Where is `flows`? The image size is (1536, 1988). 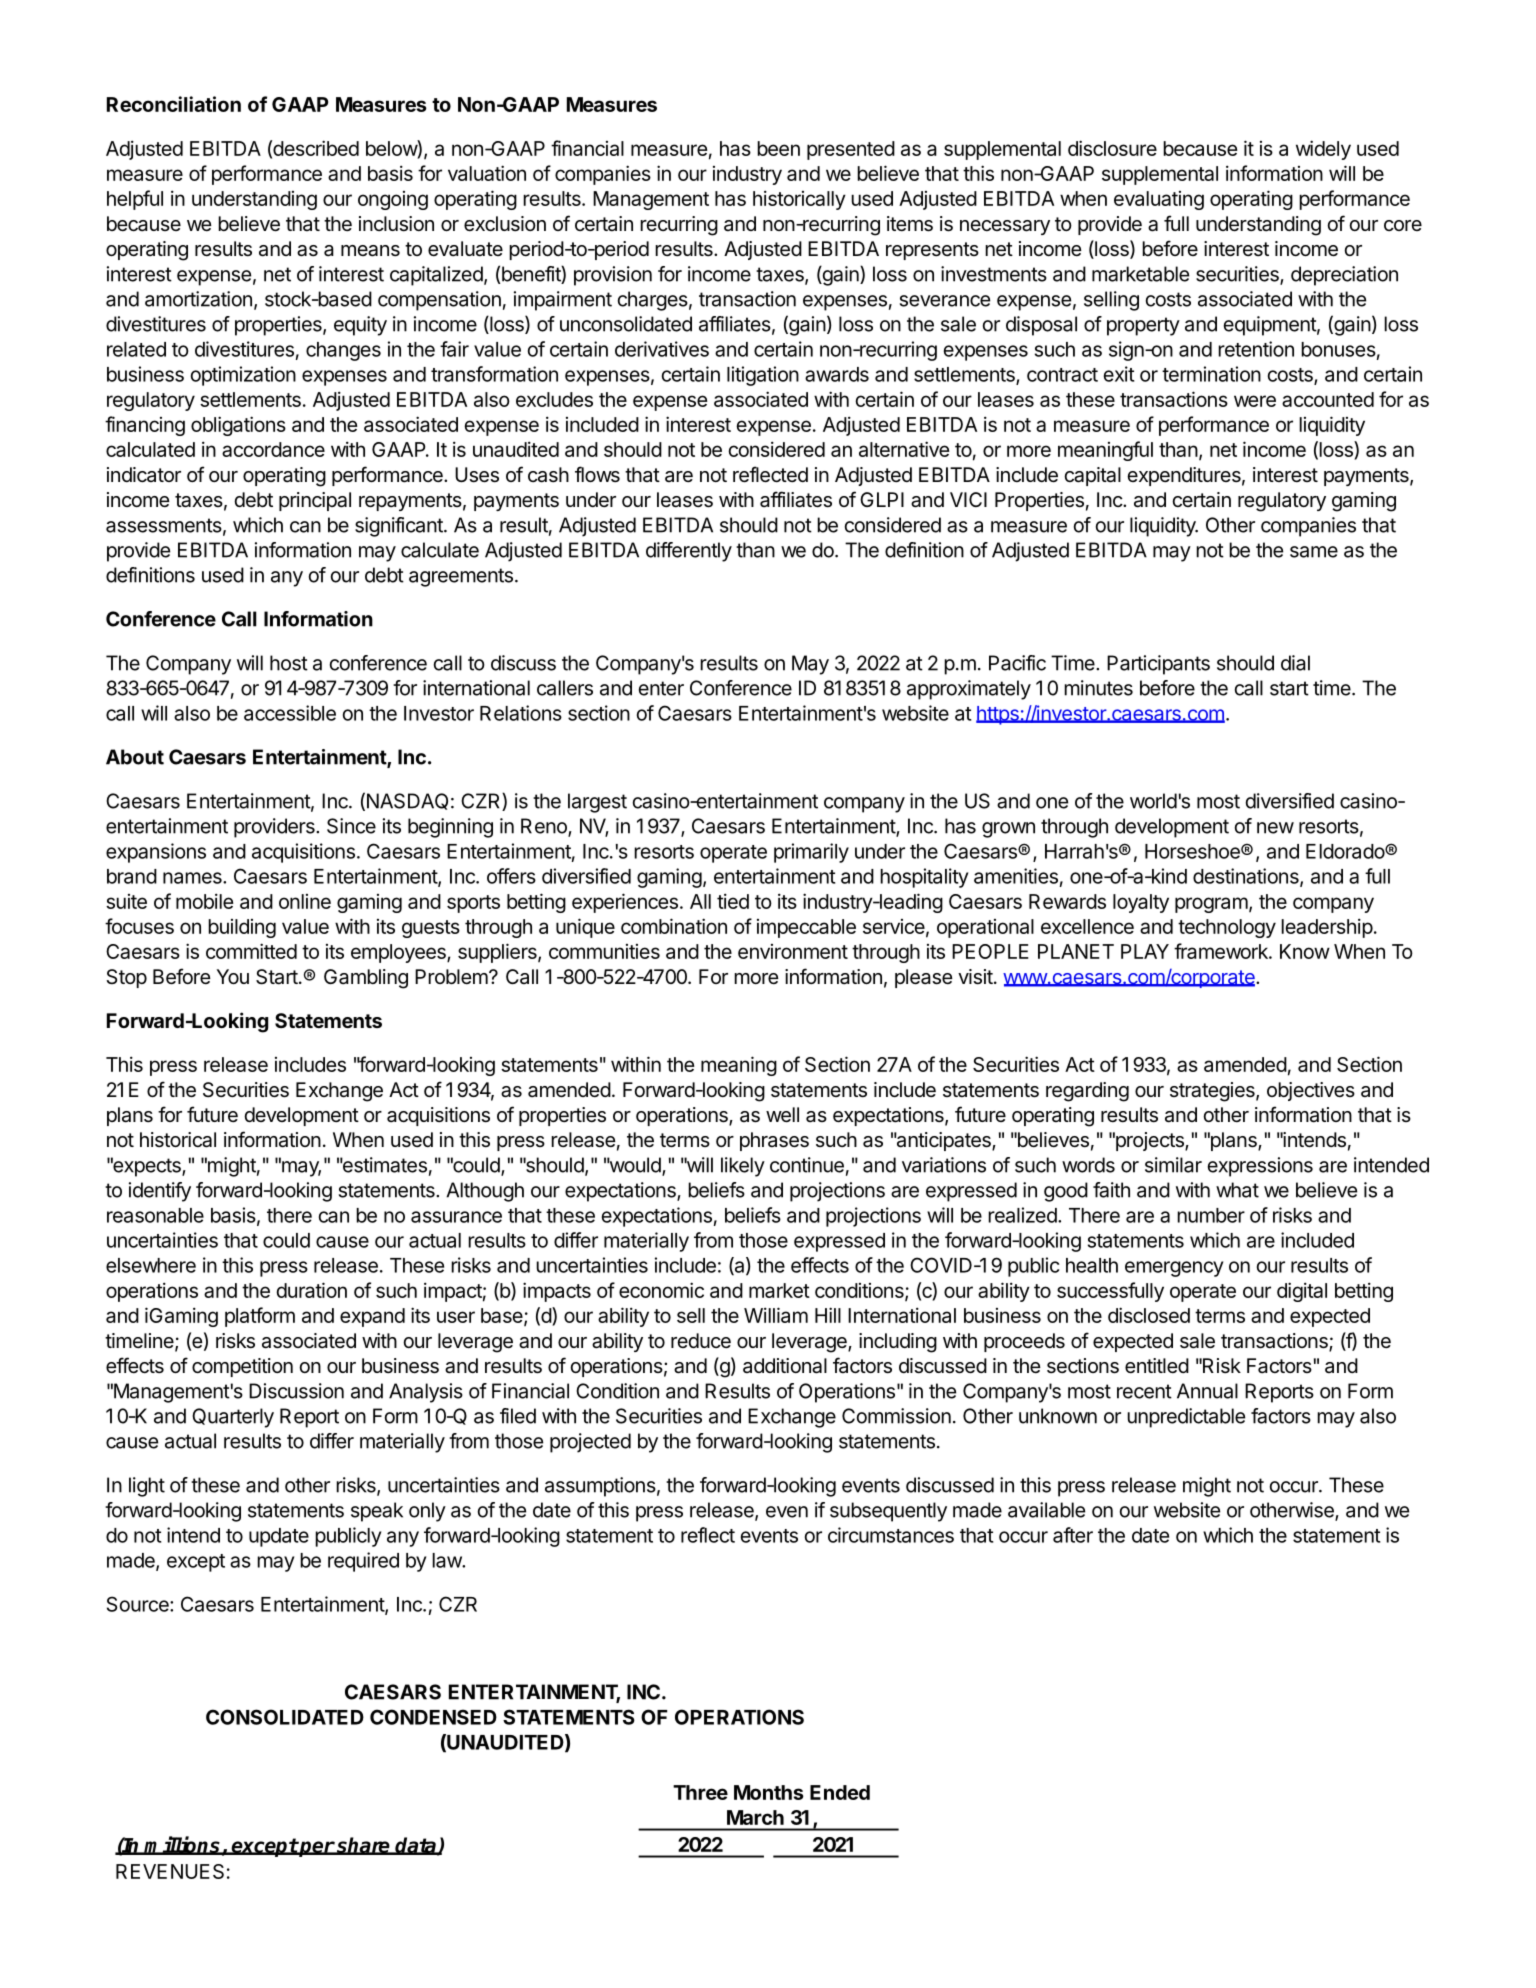 flows is located at coordinates (597, 474).
